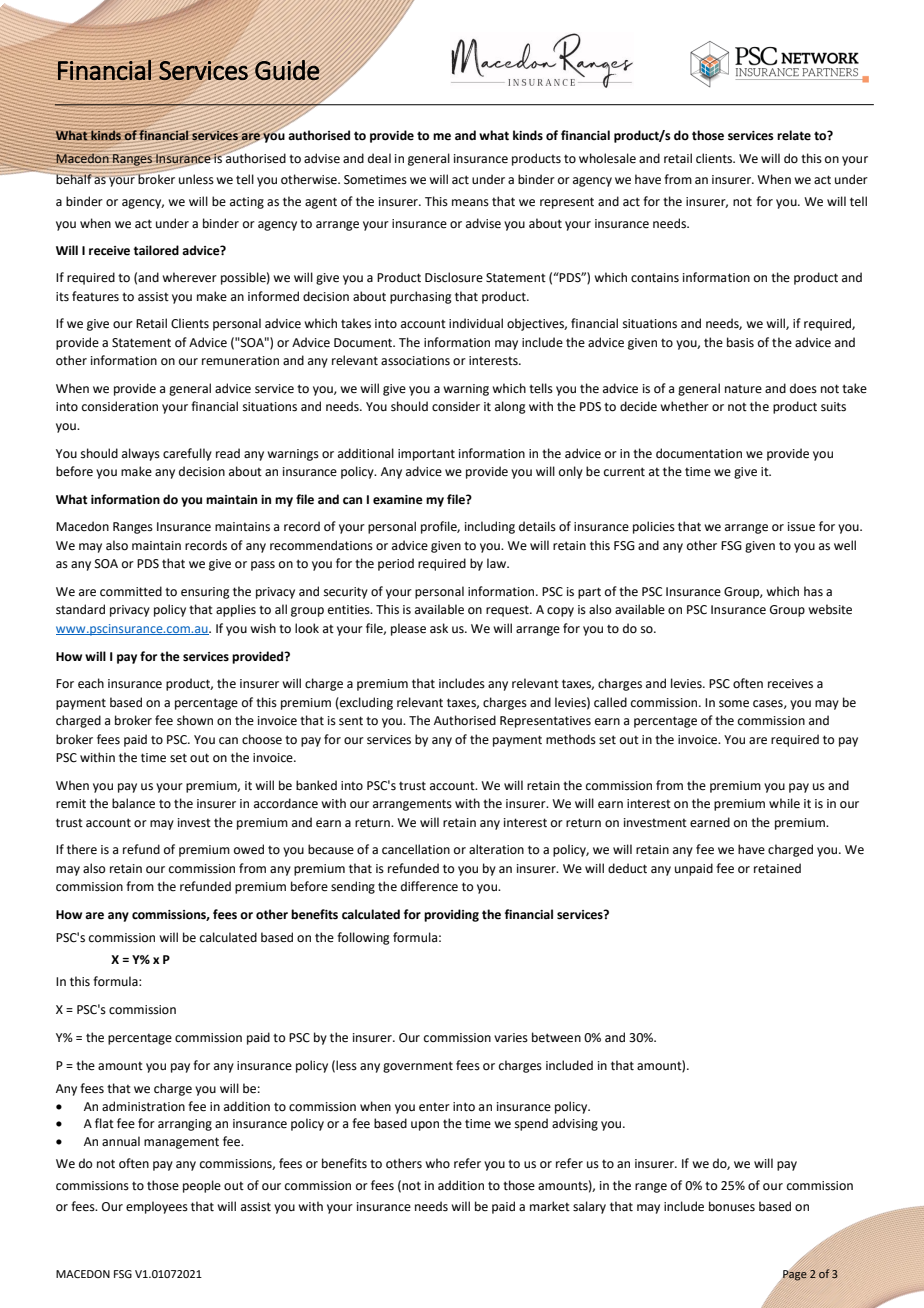  What do you see at coordinates (794, 135) in the document?
I see `relate` at bounding box center [794, 135].
